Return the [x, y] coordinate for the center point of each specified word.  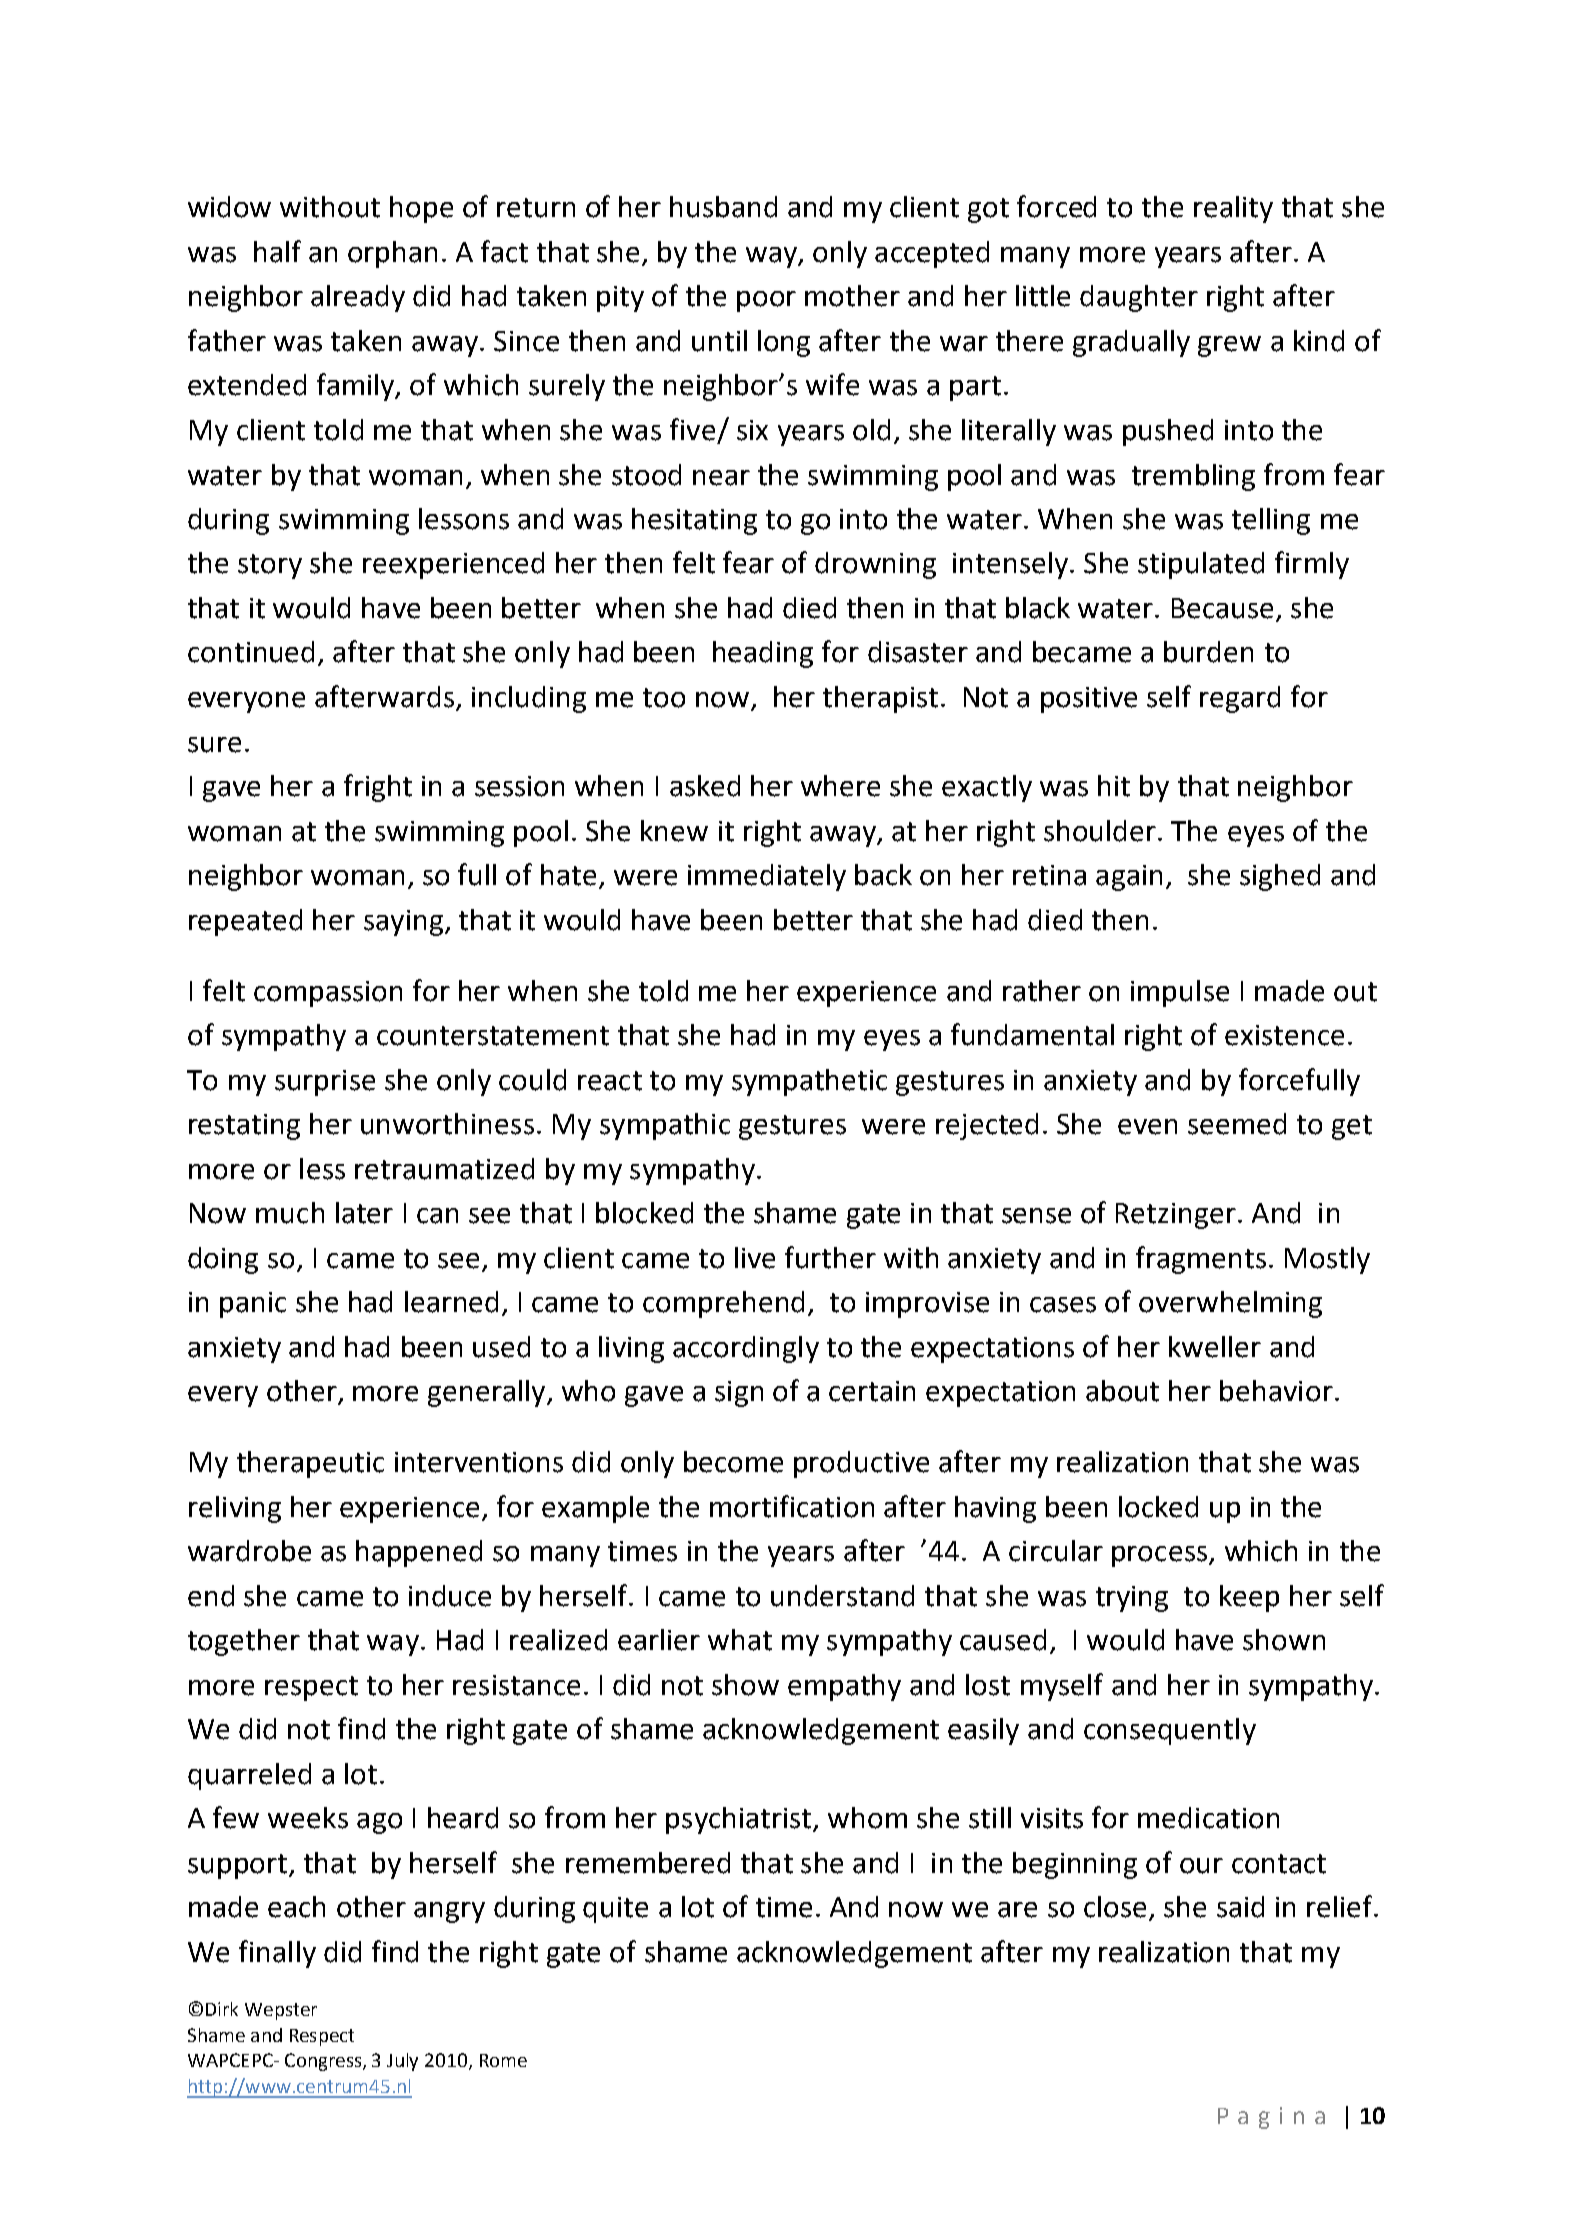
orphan [392, 254]
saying [403, 923]
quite [615, 1910]
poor [766, 301]
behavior [1276, 1391]
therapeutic [310, 1464]
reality [1233, 209]
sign [739, 1394]
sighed [1280, 877]
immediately [767, 877]
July [402, 2062]
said [1240, 1907]
